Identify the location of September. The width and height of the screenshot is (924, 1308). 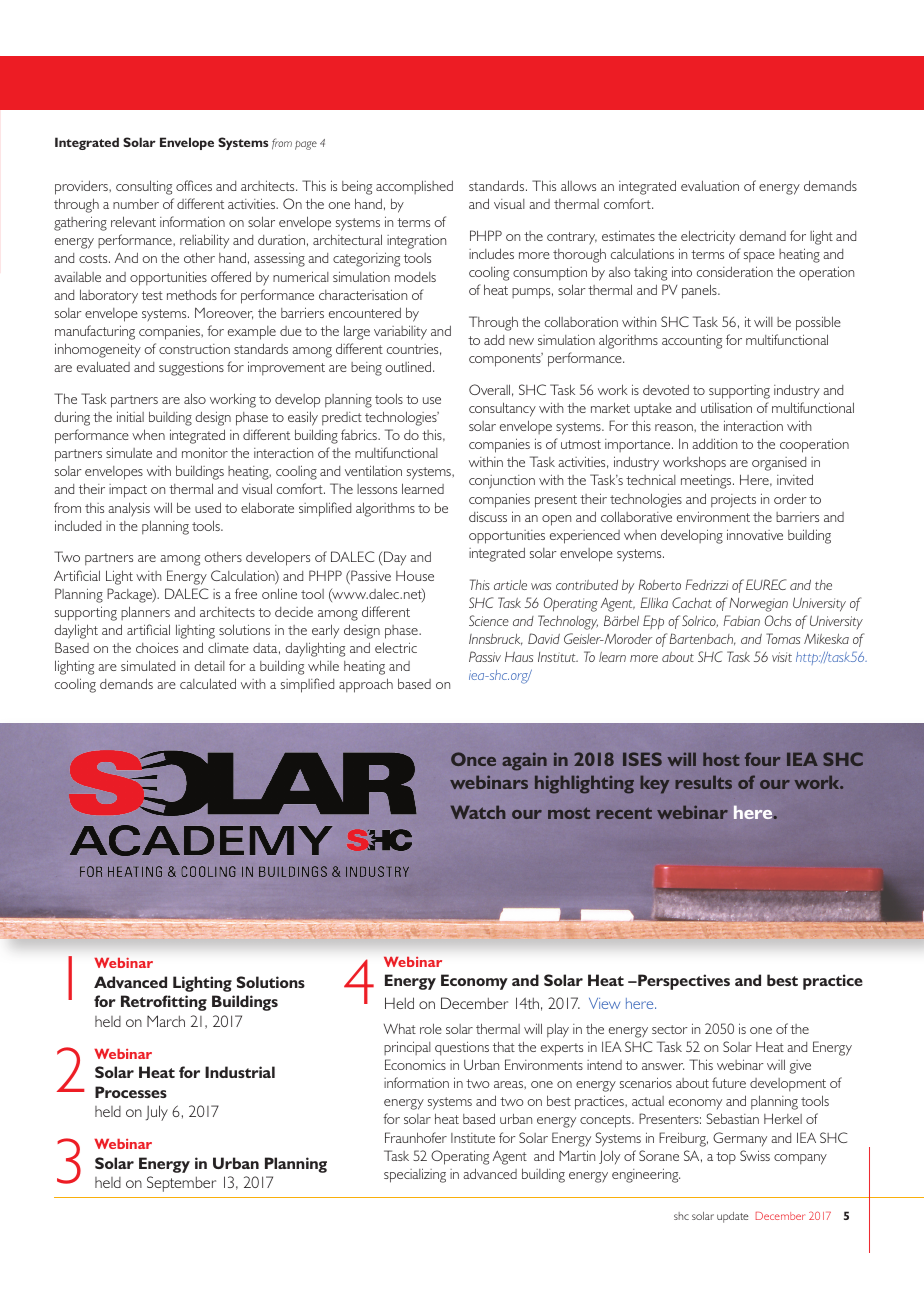
(181, 1184).
